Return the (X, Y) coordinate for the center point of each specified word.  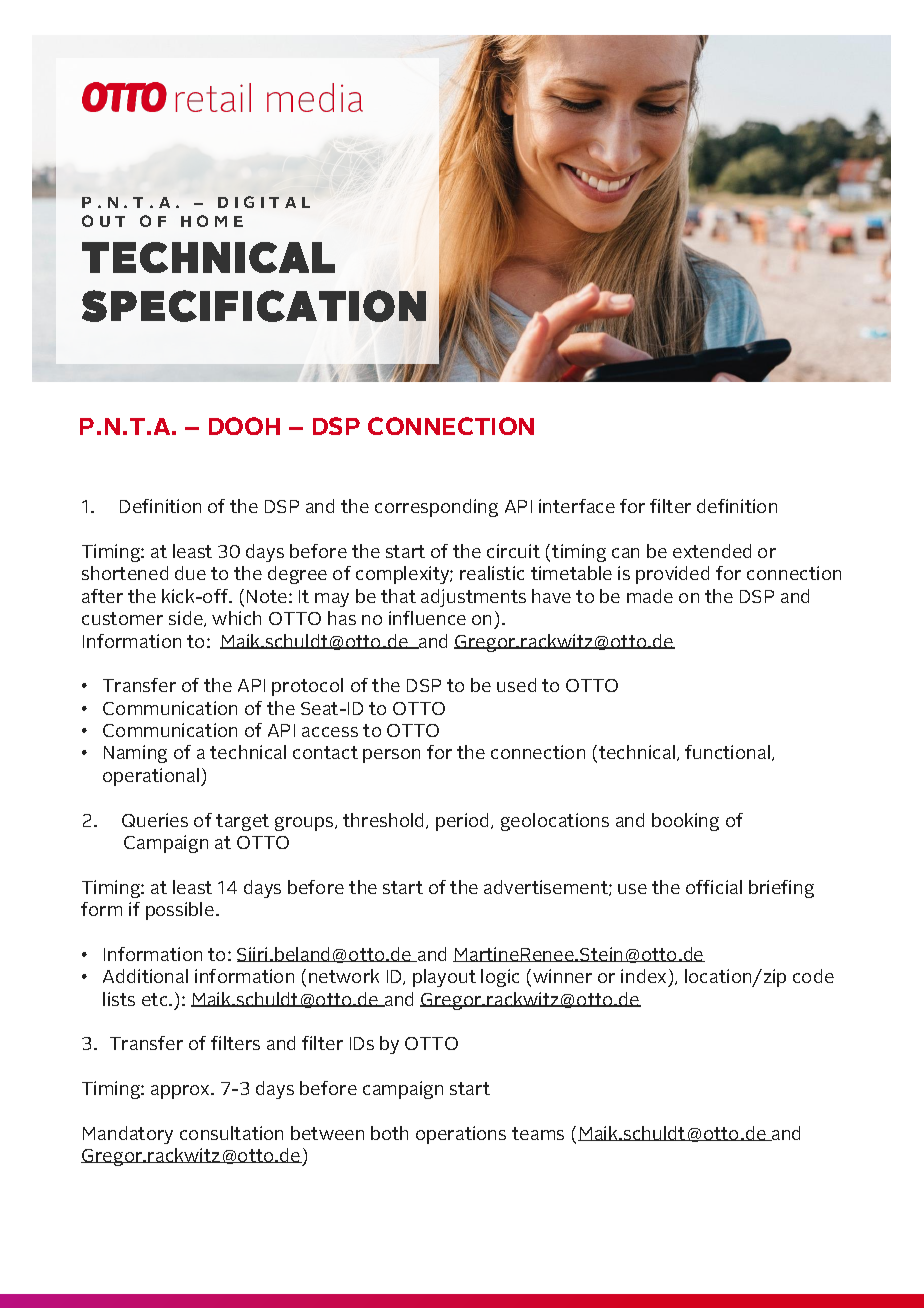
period (464, 822)
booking (685, 822)
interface (577, 506)
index (643, 976)
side (187, 619)
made (650, 596)
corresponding (436, 508)
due (190, 573)
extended (712, 551)
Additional (145, 976)
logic (500, 978)
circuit (513, 551)
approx (181, 1092)
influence (427, 618)
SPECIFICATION (254, 306)
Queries (155, 820)
